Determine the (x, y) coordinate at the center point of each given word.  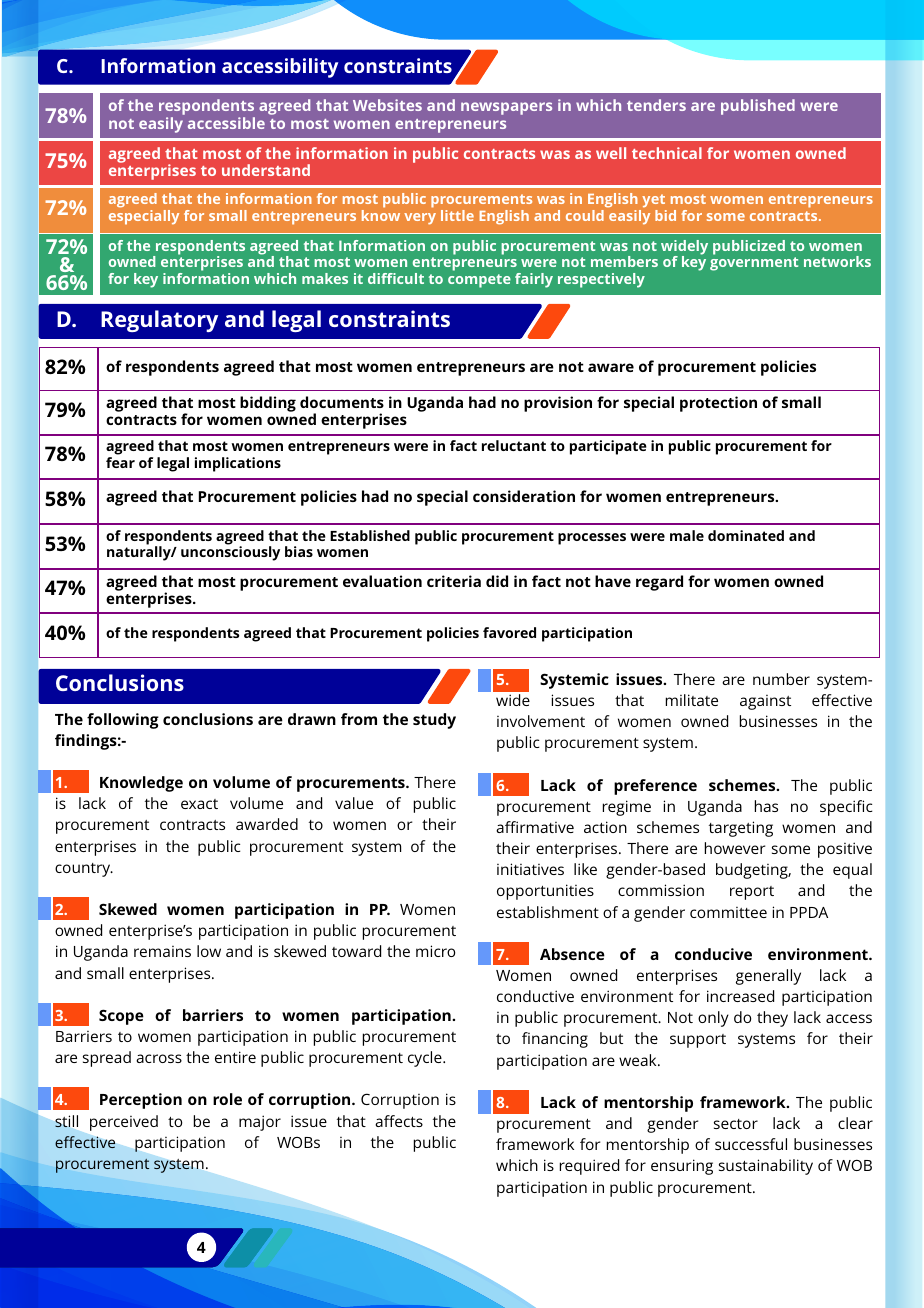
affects (399, 1121)
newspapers (506, 108)
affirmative (535, 827)
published (758, 107)
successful (751, 1144)
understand (266, 170)
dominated (746, 535)
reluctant (514, 445)
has (766, 806)
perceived (124, 1123)
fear (120, 462)
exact (199, 804)
